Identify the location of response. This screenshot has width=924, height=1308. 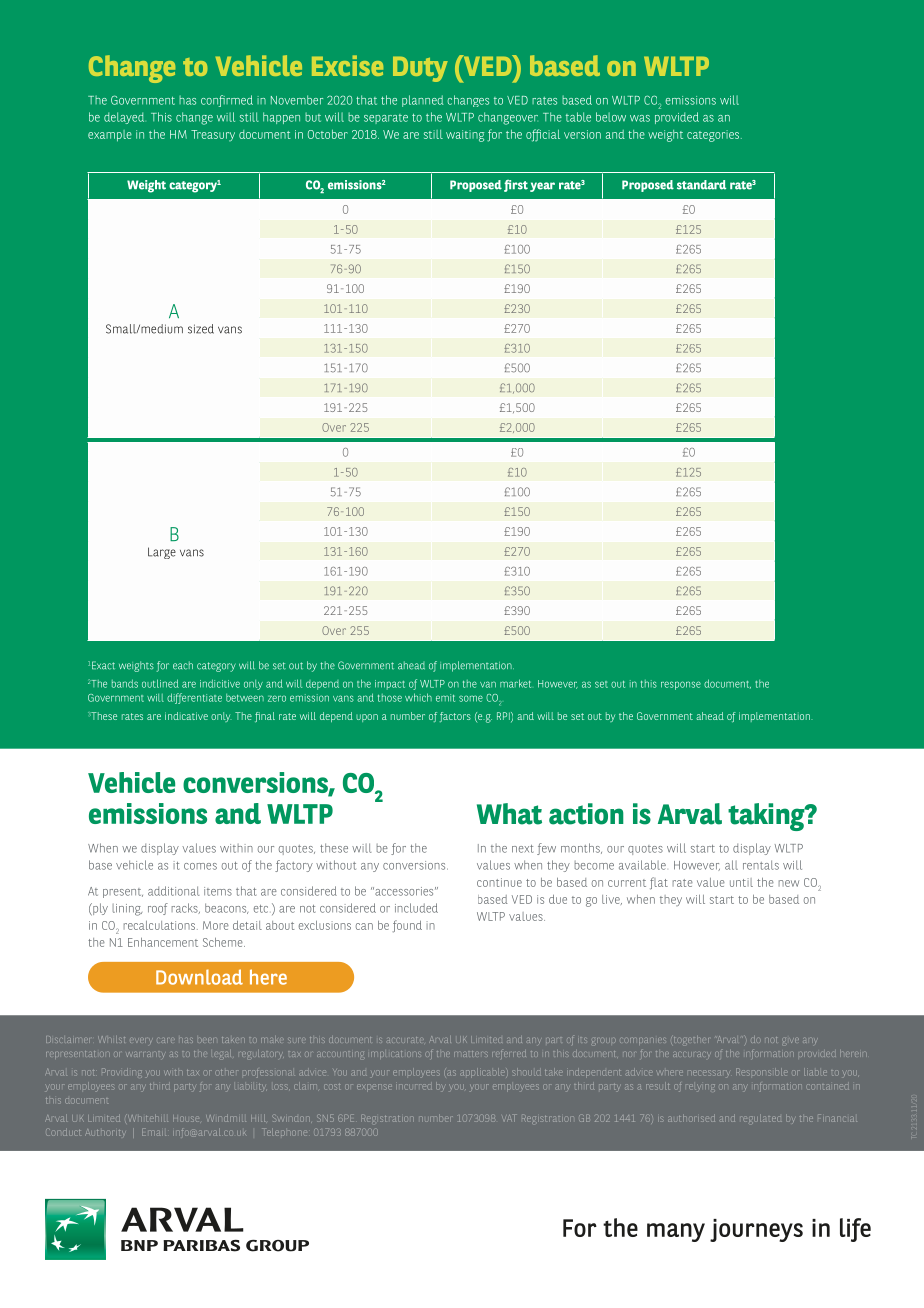
(681, 685).
